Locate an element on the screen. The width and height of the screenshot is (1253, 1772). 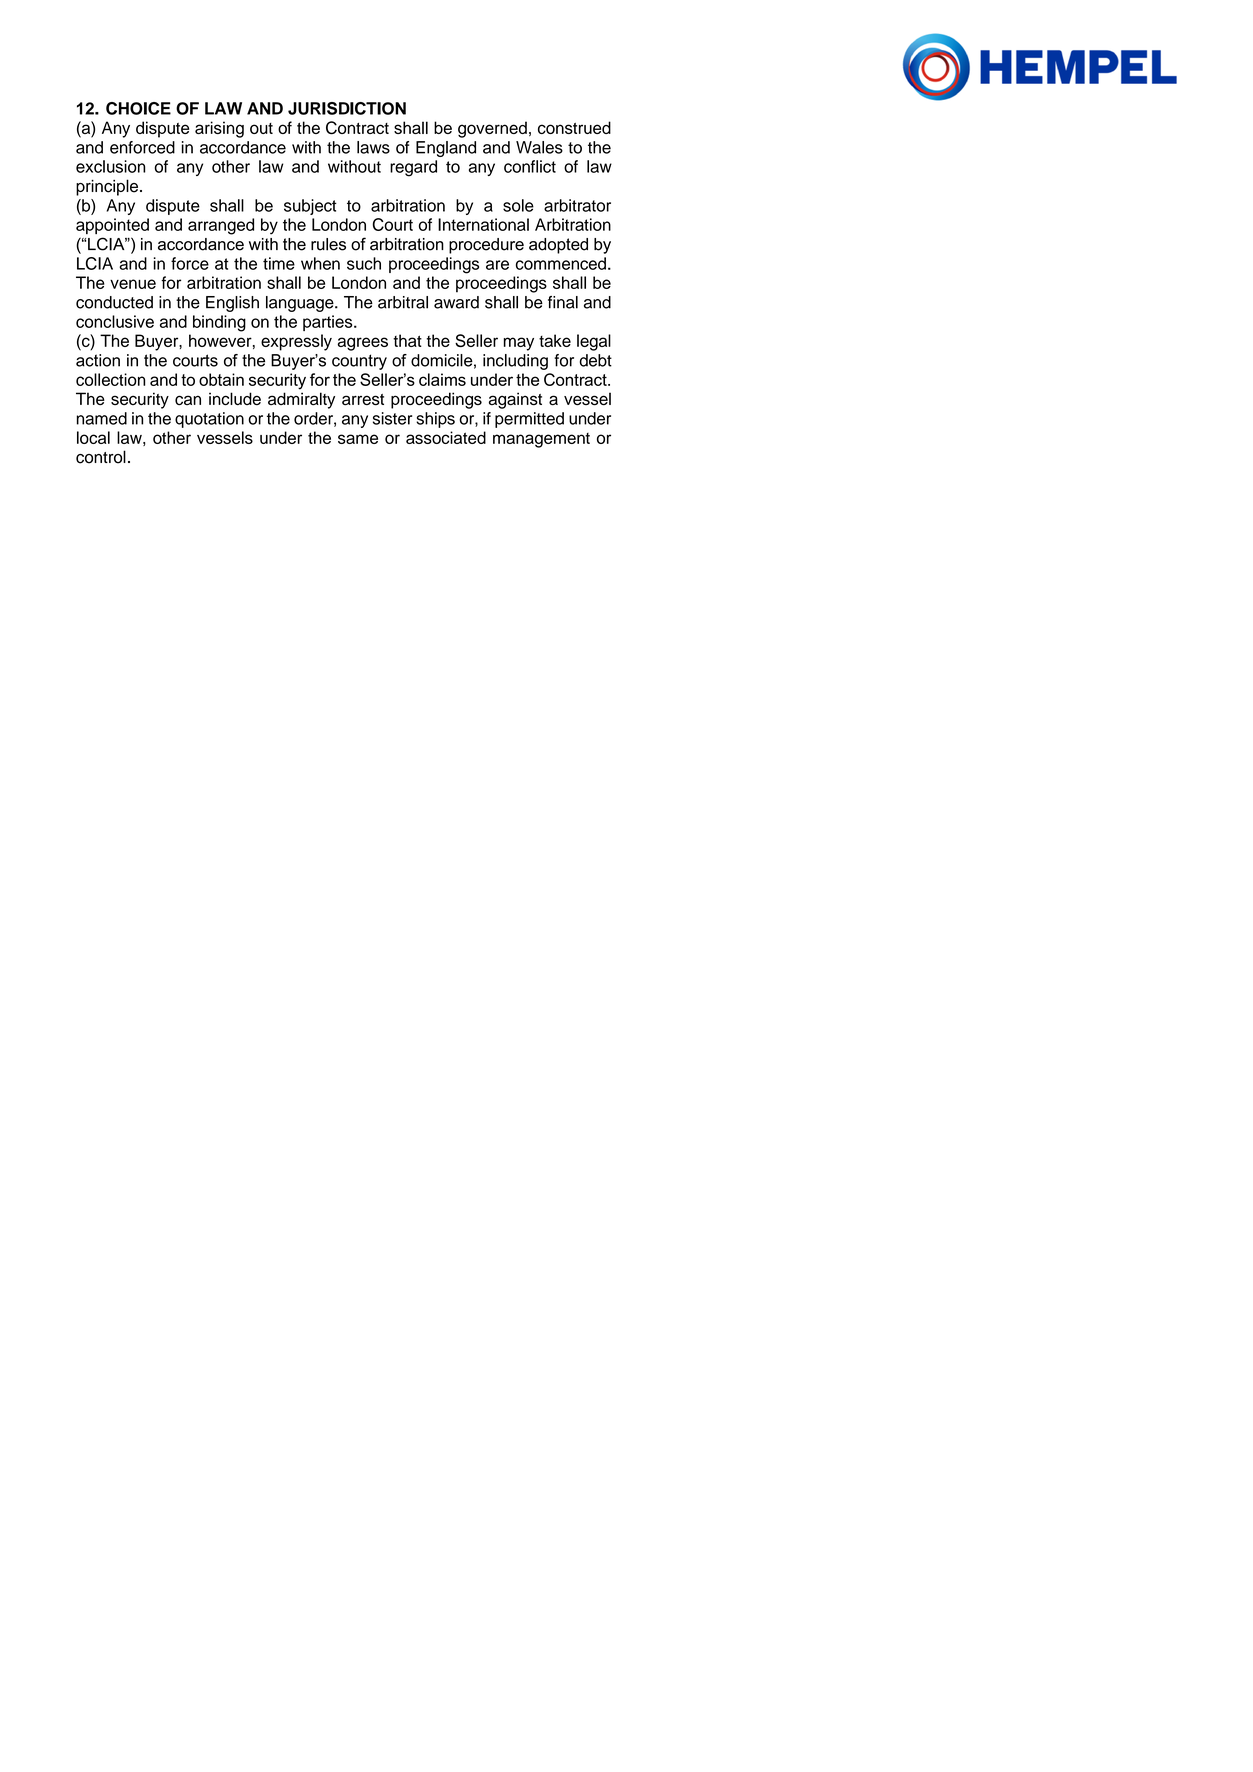
management is located at coordinates (541, 440).
